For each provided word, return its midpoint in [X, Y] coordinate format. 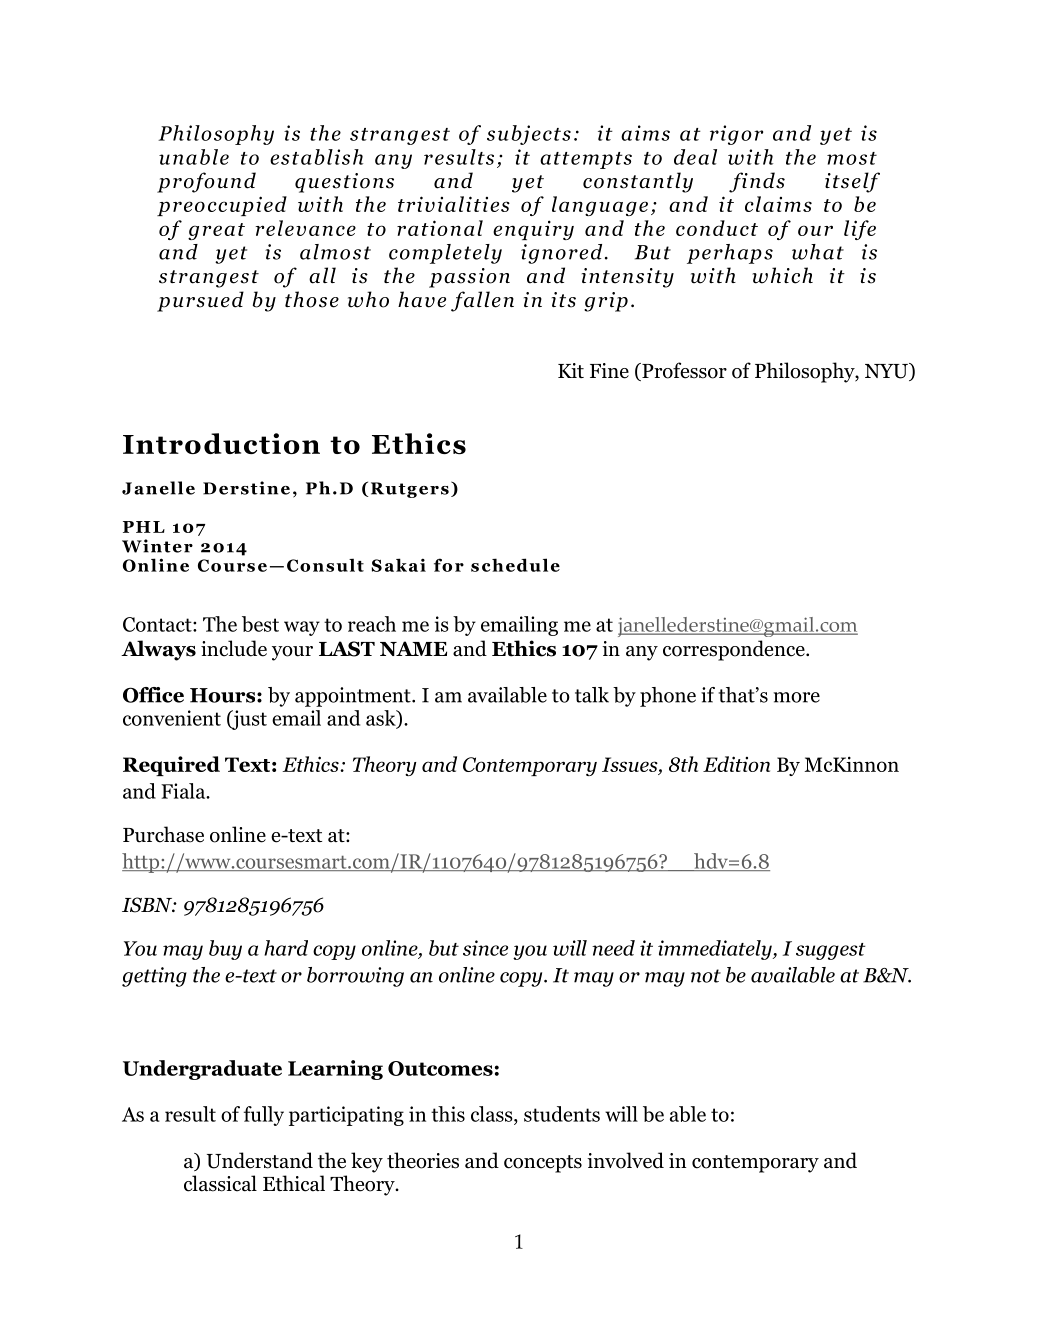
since [485, 948]
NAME [413, 648]
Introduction [221, 443]
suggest [831, 951]
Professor [683, 371]
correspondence [735, 650]
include [234, 648]
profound [206, 182]
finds [757, 182]
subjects [529, 135]
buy [225, 950]
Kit [571, 370]
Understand [260, 1160]
